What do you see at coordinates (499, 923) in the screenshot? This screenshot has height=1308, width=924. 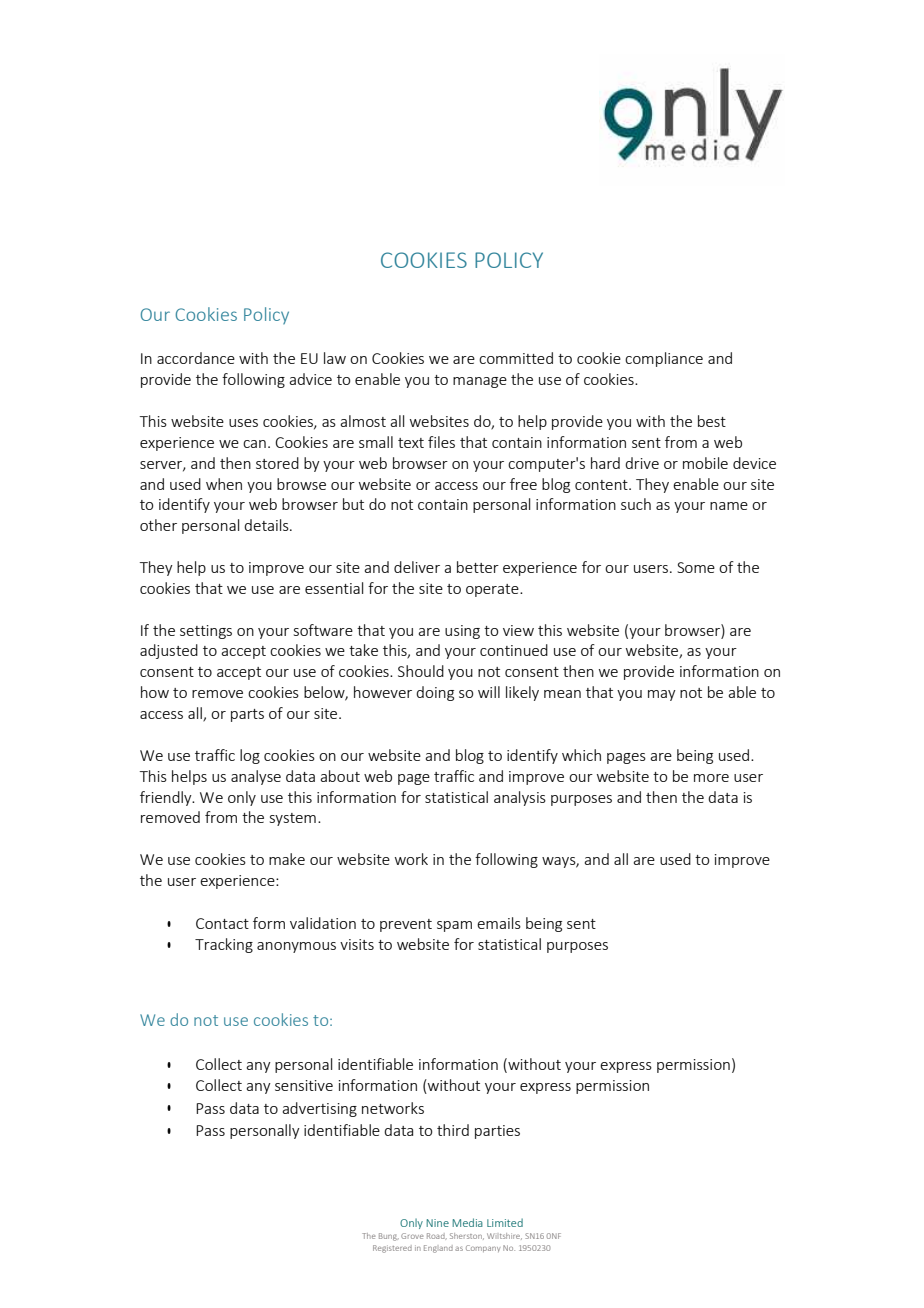 I see `emails` at bounding box center [499, 923].
